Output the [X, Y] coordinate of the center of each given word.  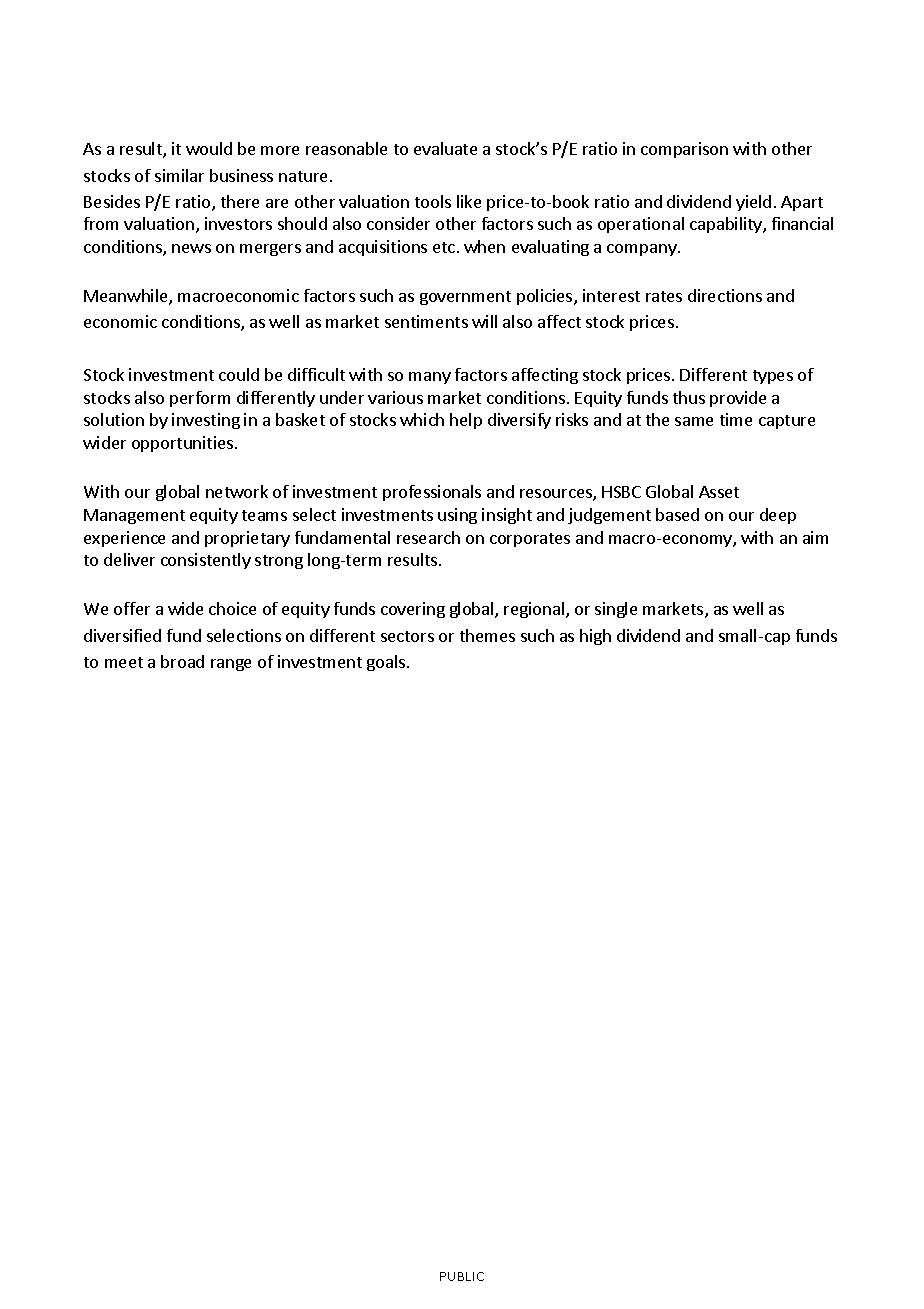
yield [753, 203]
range [231, 665]
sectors [407, 636]
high [595, 637]
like [469, 201]
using [457, 516]
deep [778, 516]
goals [387, 663]
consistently [206, 561]
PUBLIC [462, 1276]
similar [179, 175]
